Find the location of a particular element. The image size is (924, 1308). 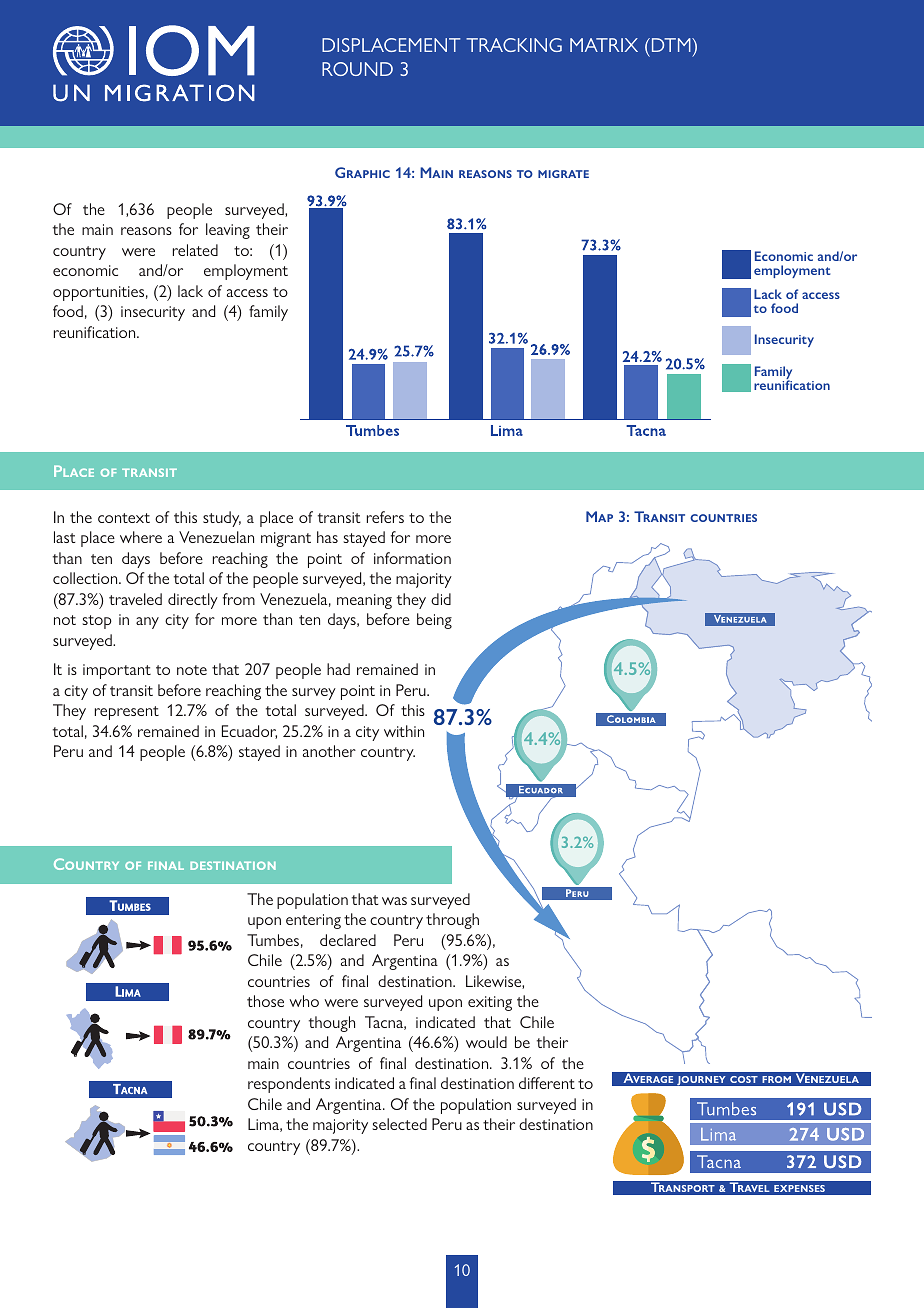

being is located at coordinates (434, 621).
